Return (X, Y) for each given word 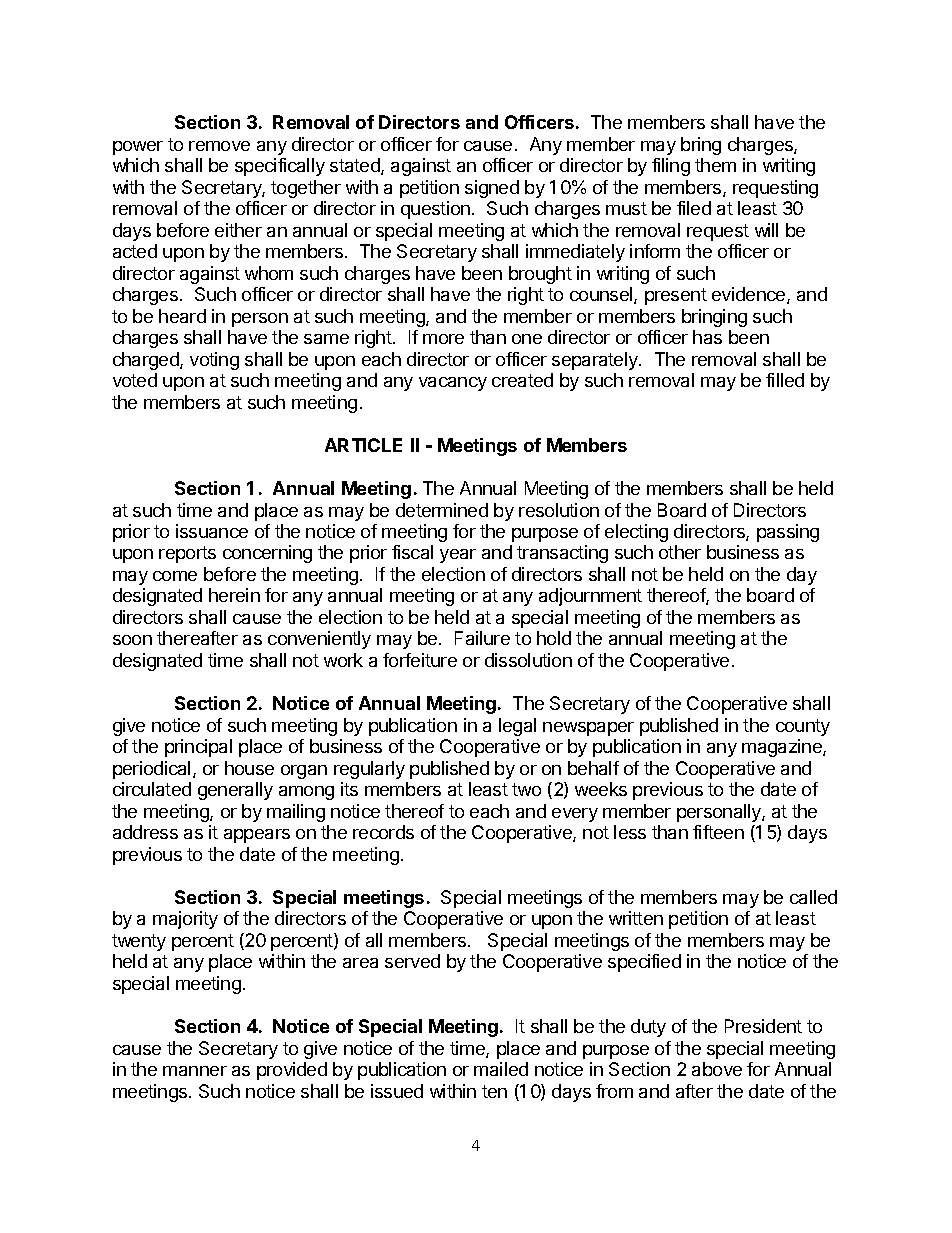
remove (219, 146)
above (717, 1069)
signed (492, 189)
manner (195, 1071)
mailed (501, 1069)
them (715, 165)
